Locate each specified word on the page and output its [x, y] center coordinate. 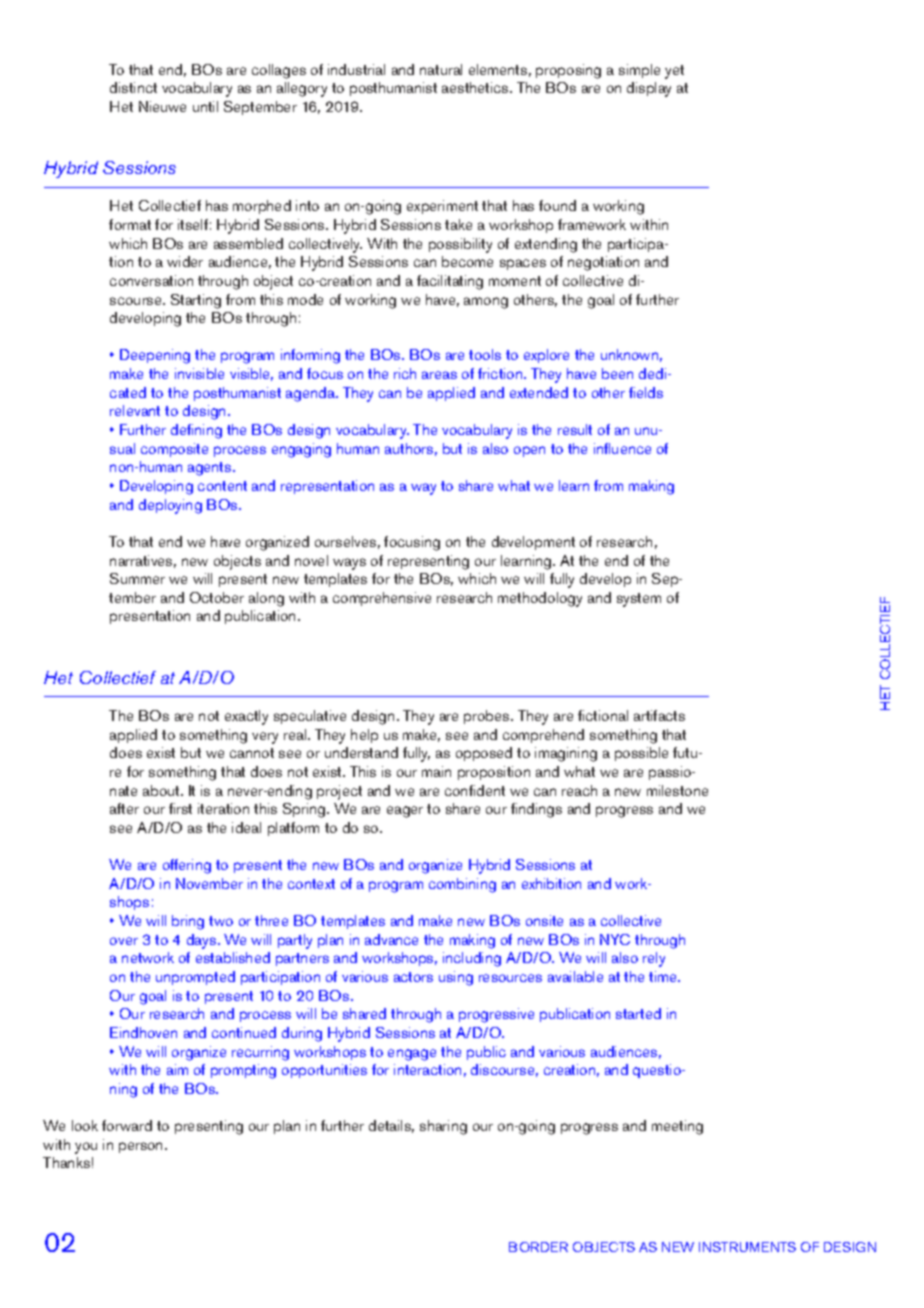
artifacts [659, 715]
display [649, 89]
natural [441, 69]
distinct [133, 87]
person [140, 1147]
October [217, 597]
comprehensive [382, 599]
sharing [443, 1127]
